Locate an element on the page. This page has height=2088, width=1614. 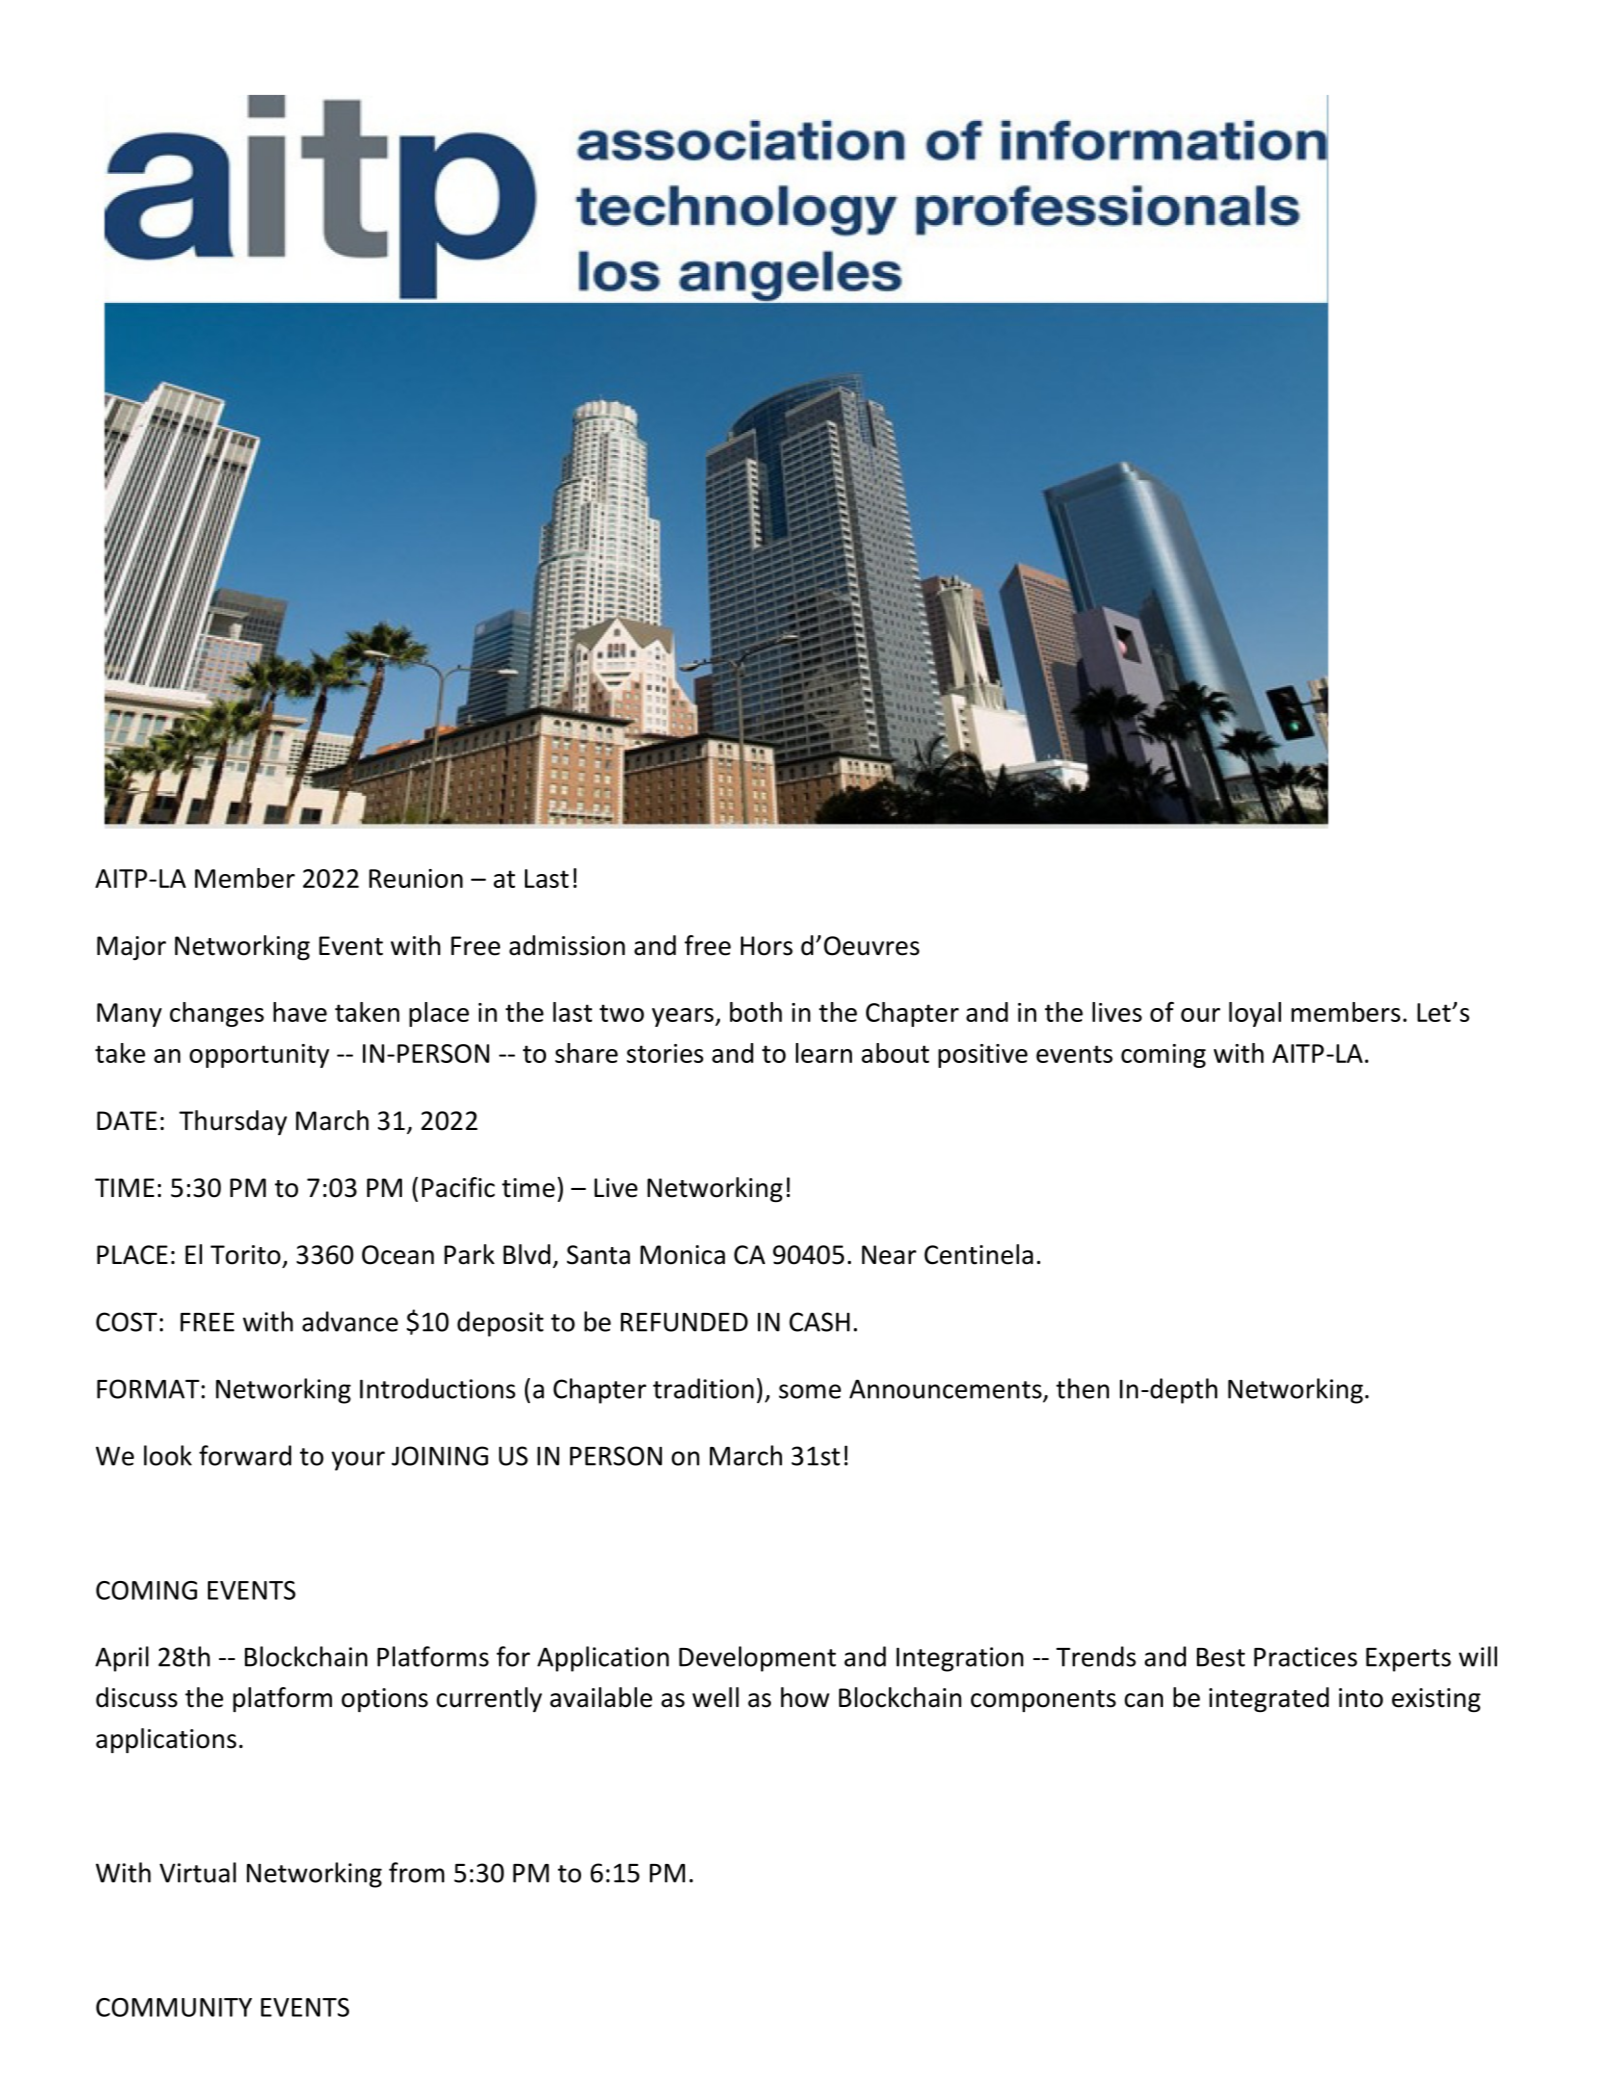
COMMUNITY is located at coordinates (174, 2007).
